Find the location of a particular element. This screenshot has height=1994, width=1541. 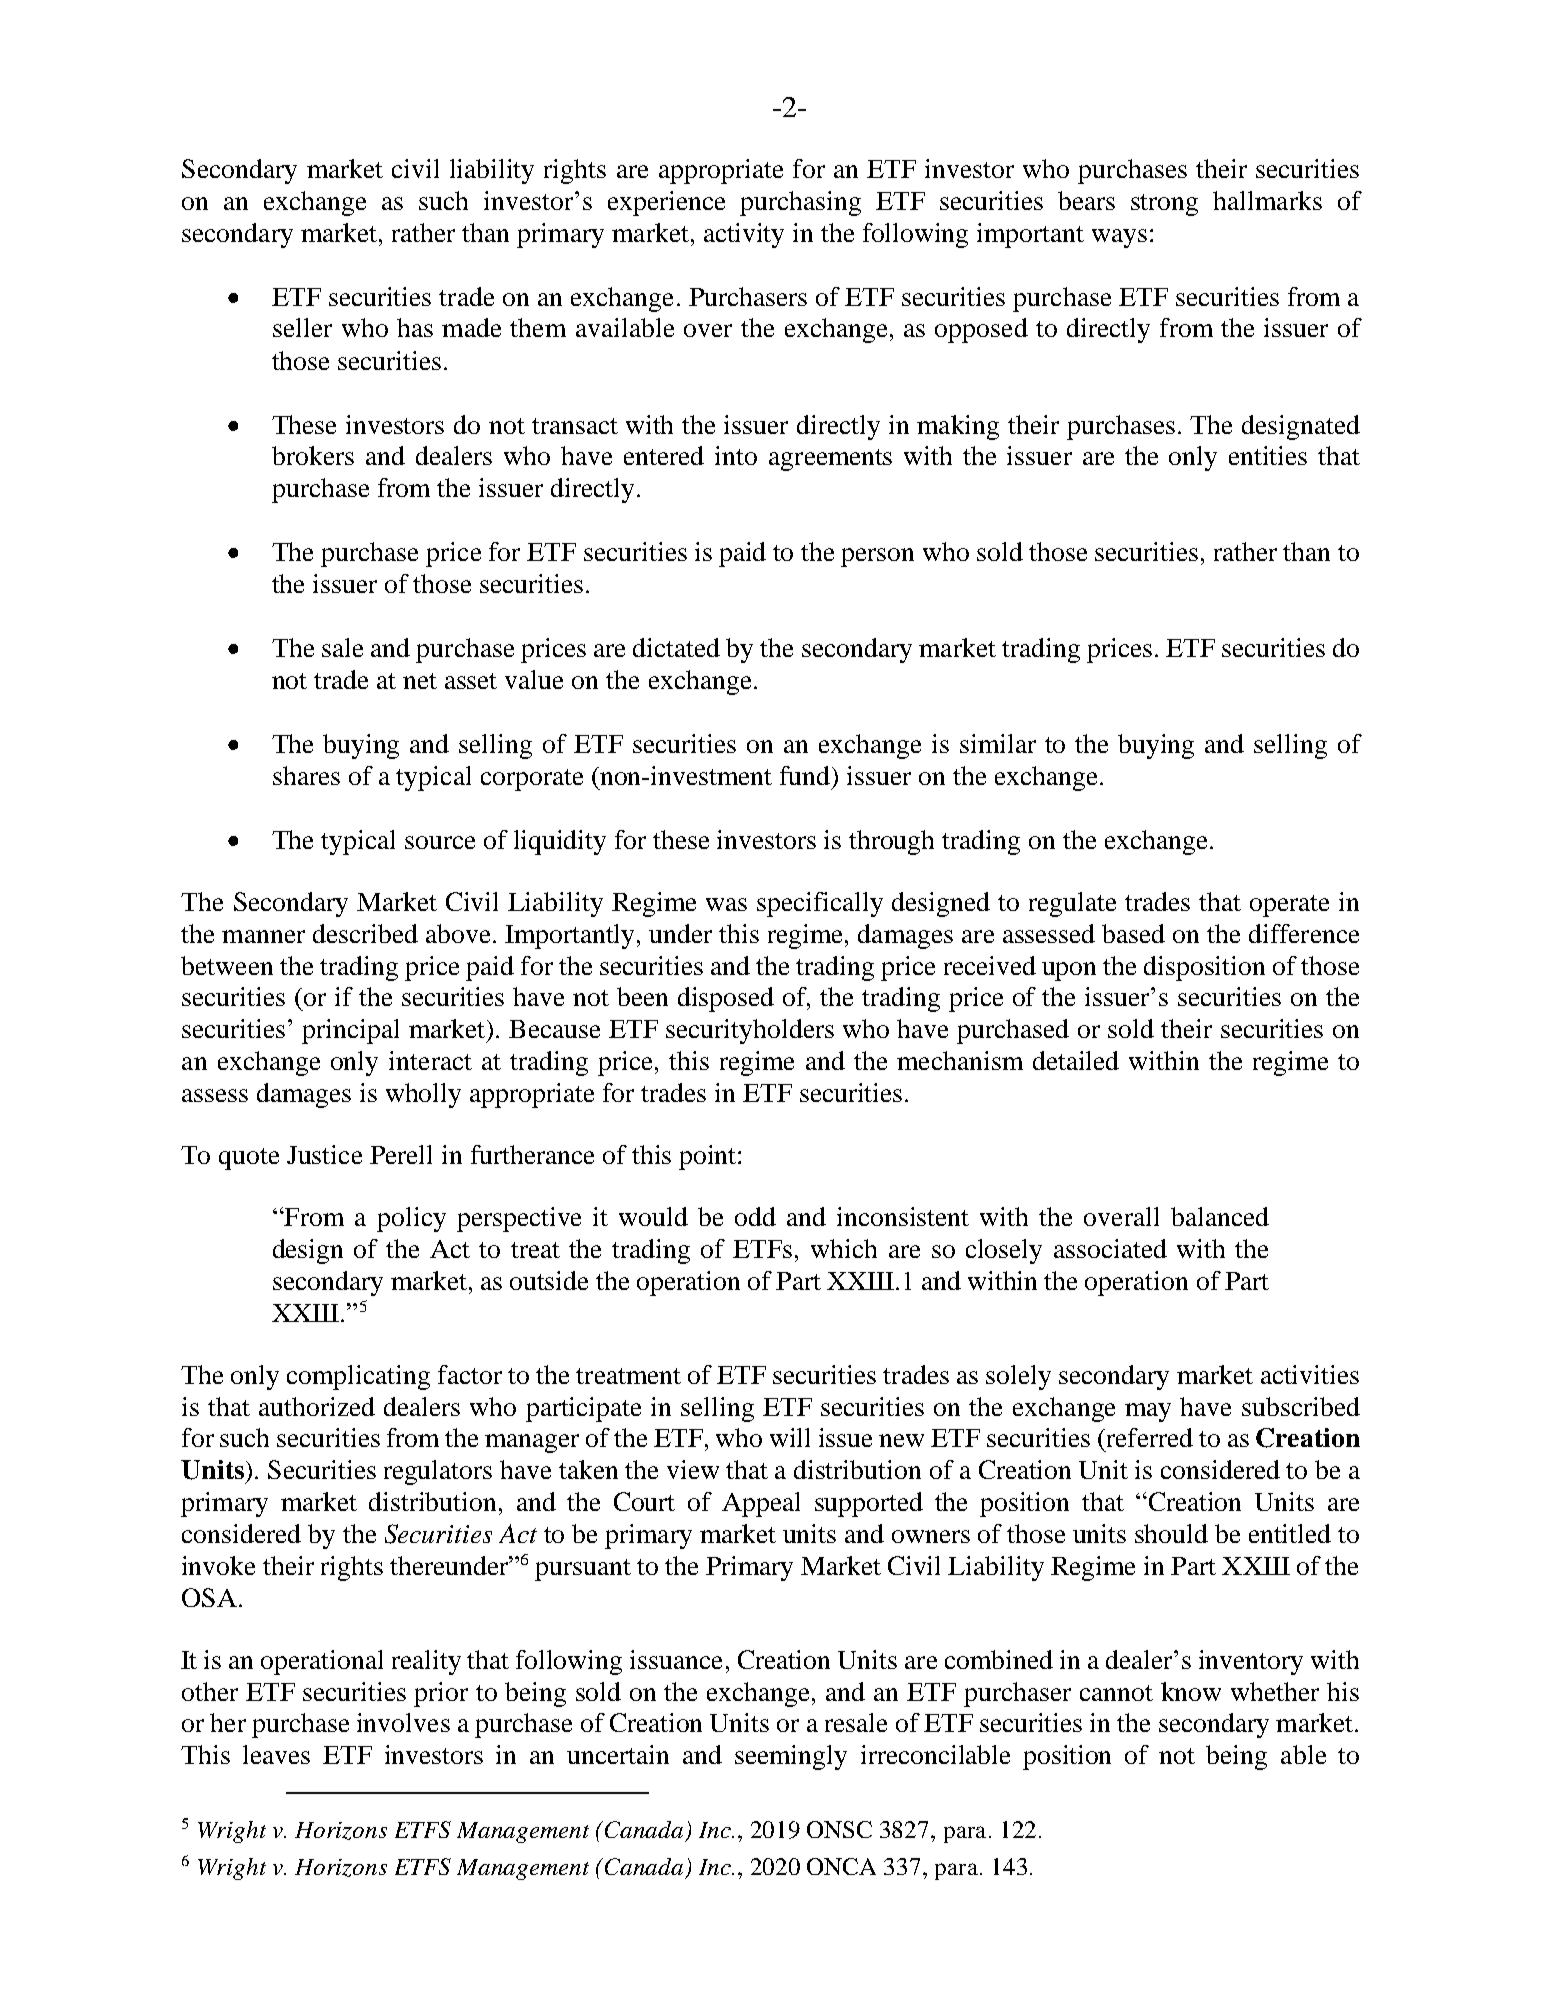

seemingly is located at coordinates (791, 1757).
